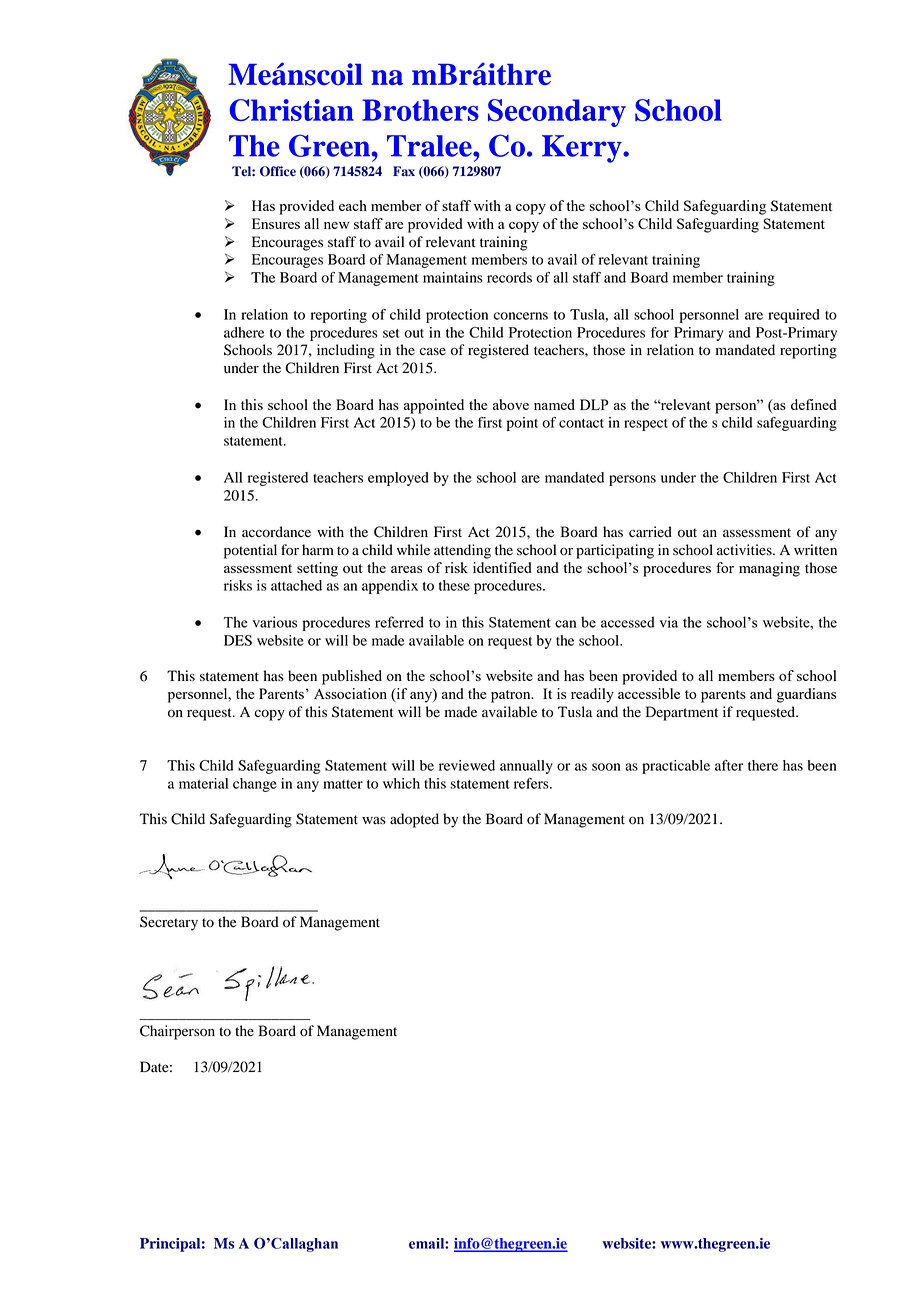  Describe the element at coordinates (291, 110) in the screenshot. I see `Christian` at that location.
